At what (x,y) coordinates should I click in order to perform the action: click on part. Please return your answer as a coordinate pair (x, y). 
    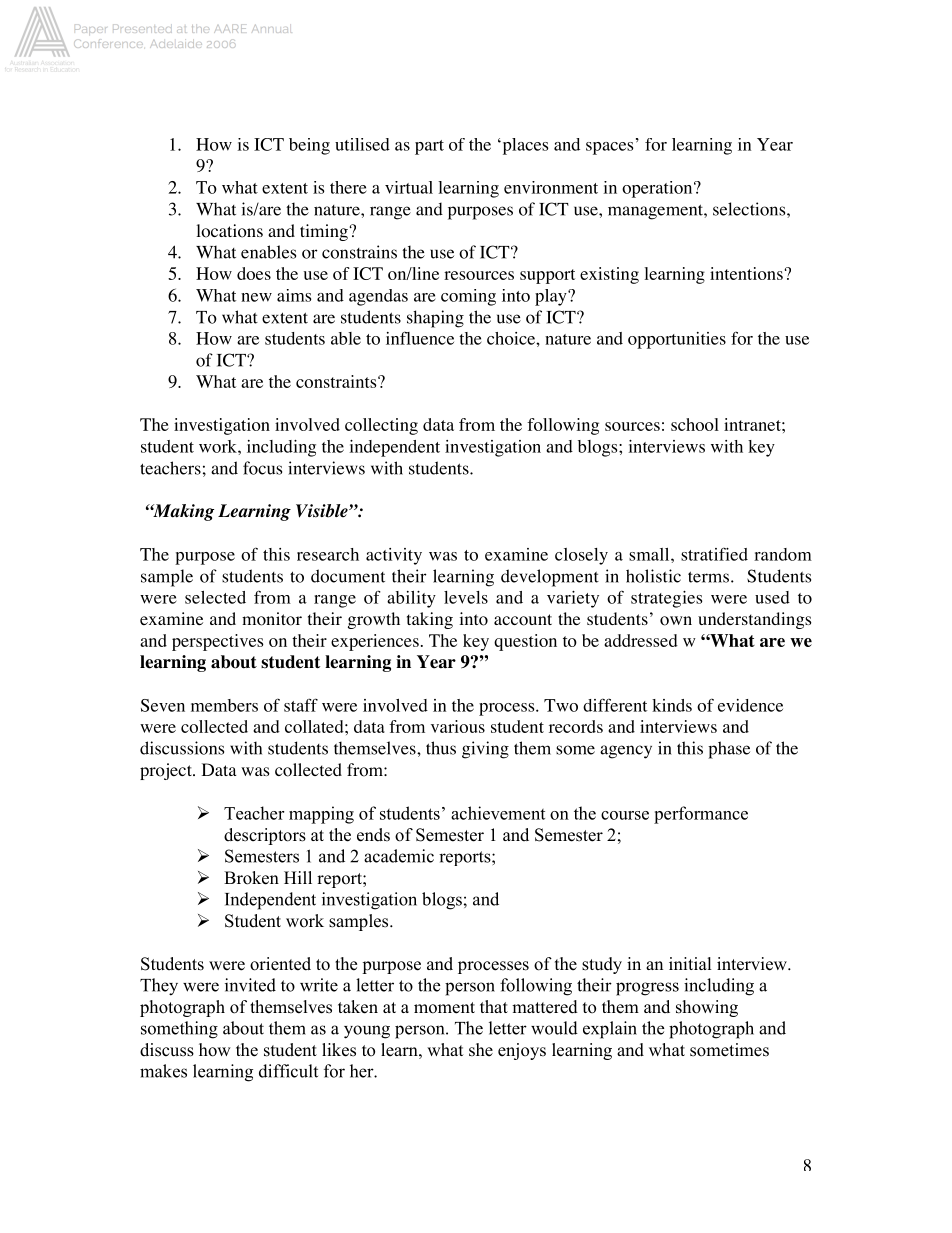
    Looking at the image, I should click on (429, 147).
